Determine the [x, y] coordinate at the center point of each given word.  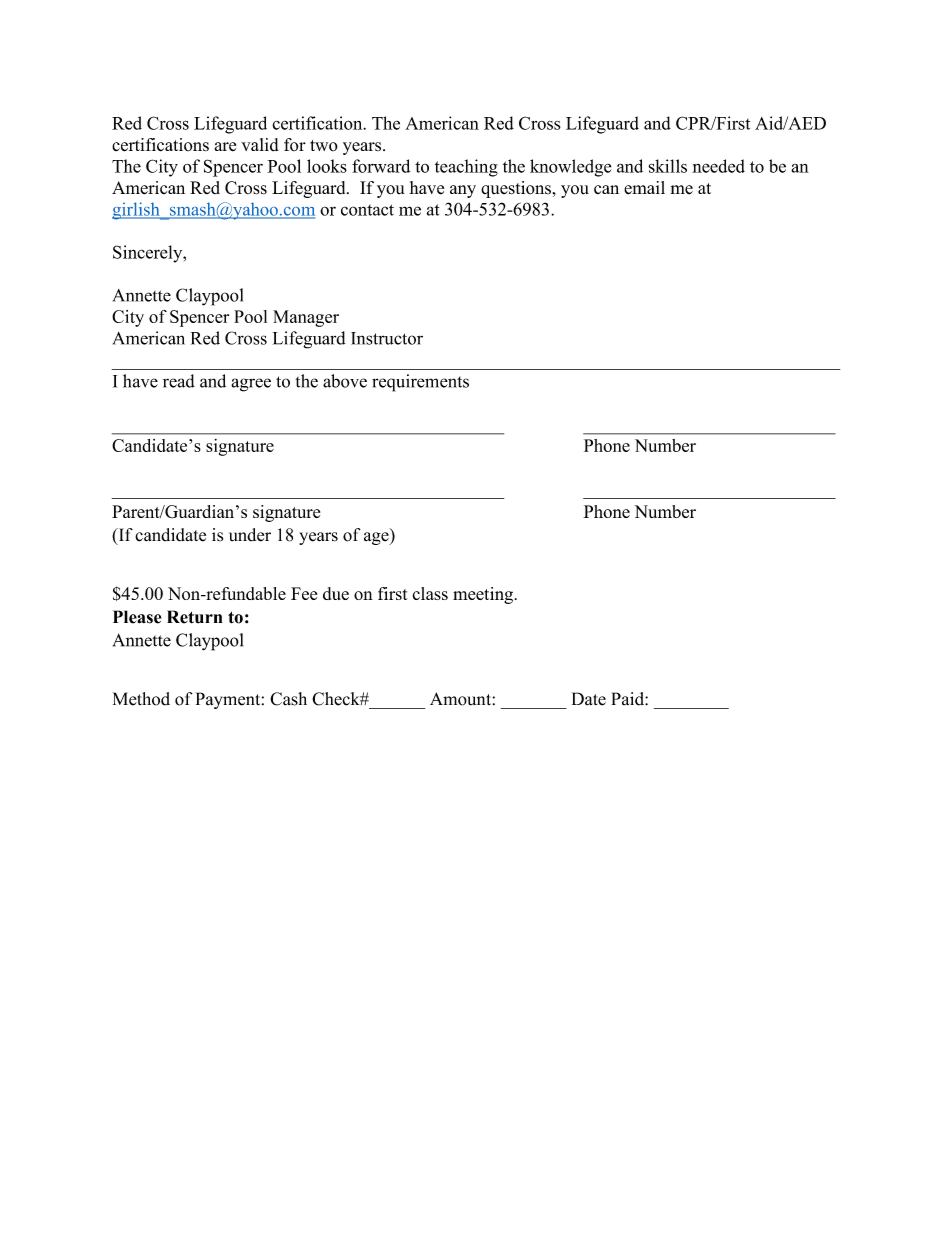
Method [141, 699]
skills [668, 166]
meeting [483, 595]
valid [260, 145]
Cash [288, 699]
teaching [466, 168]
